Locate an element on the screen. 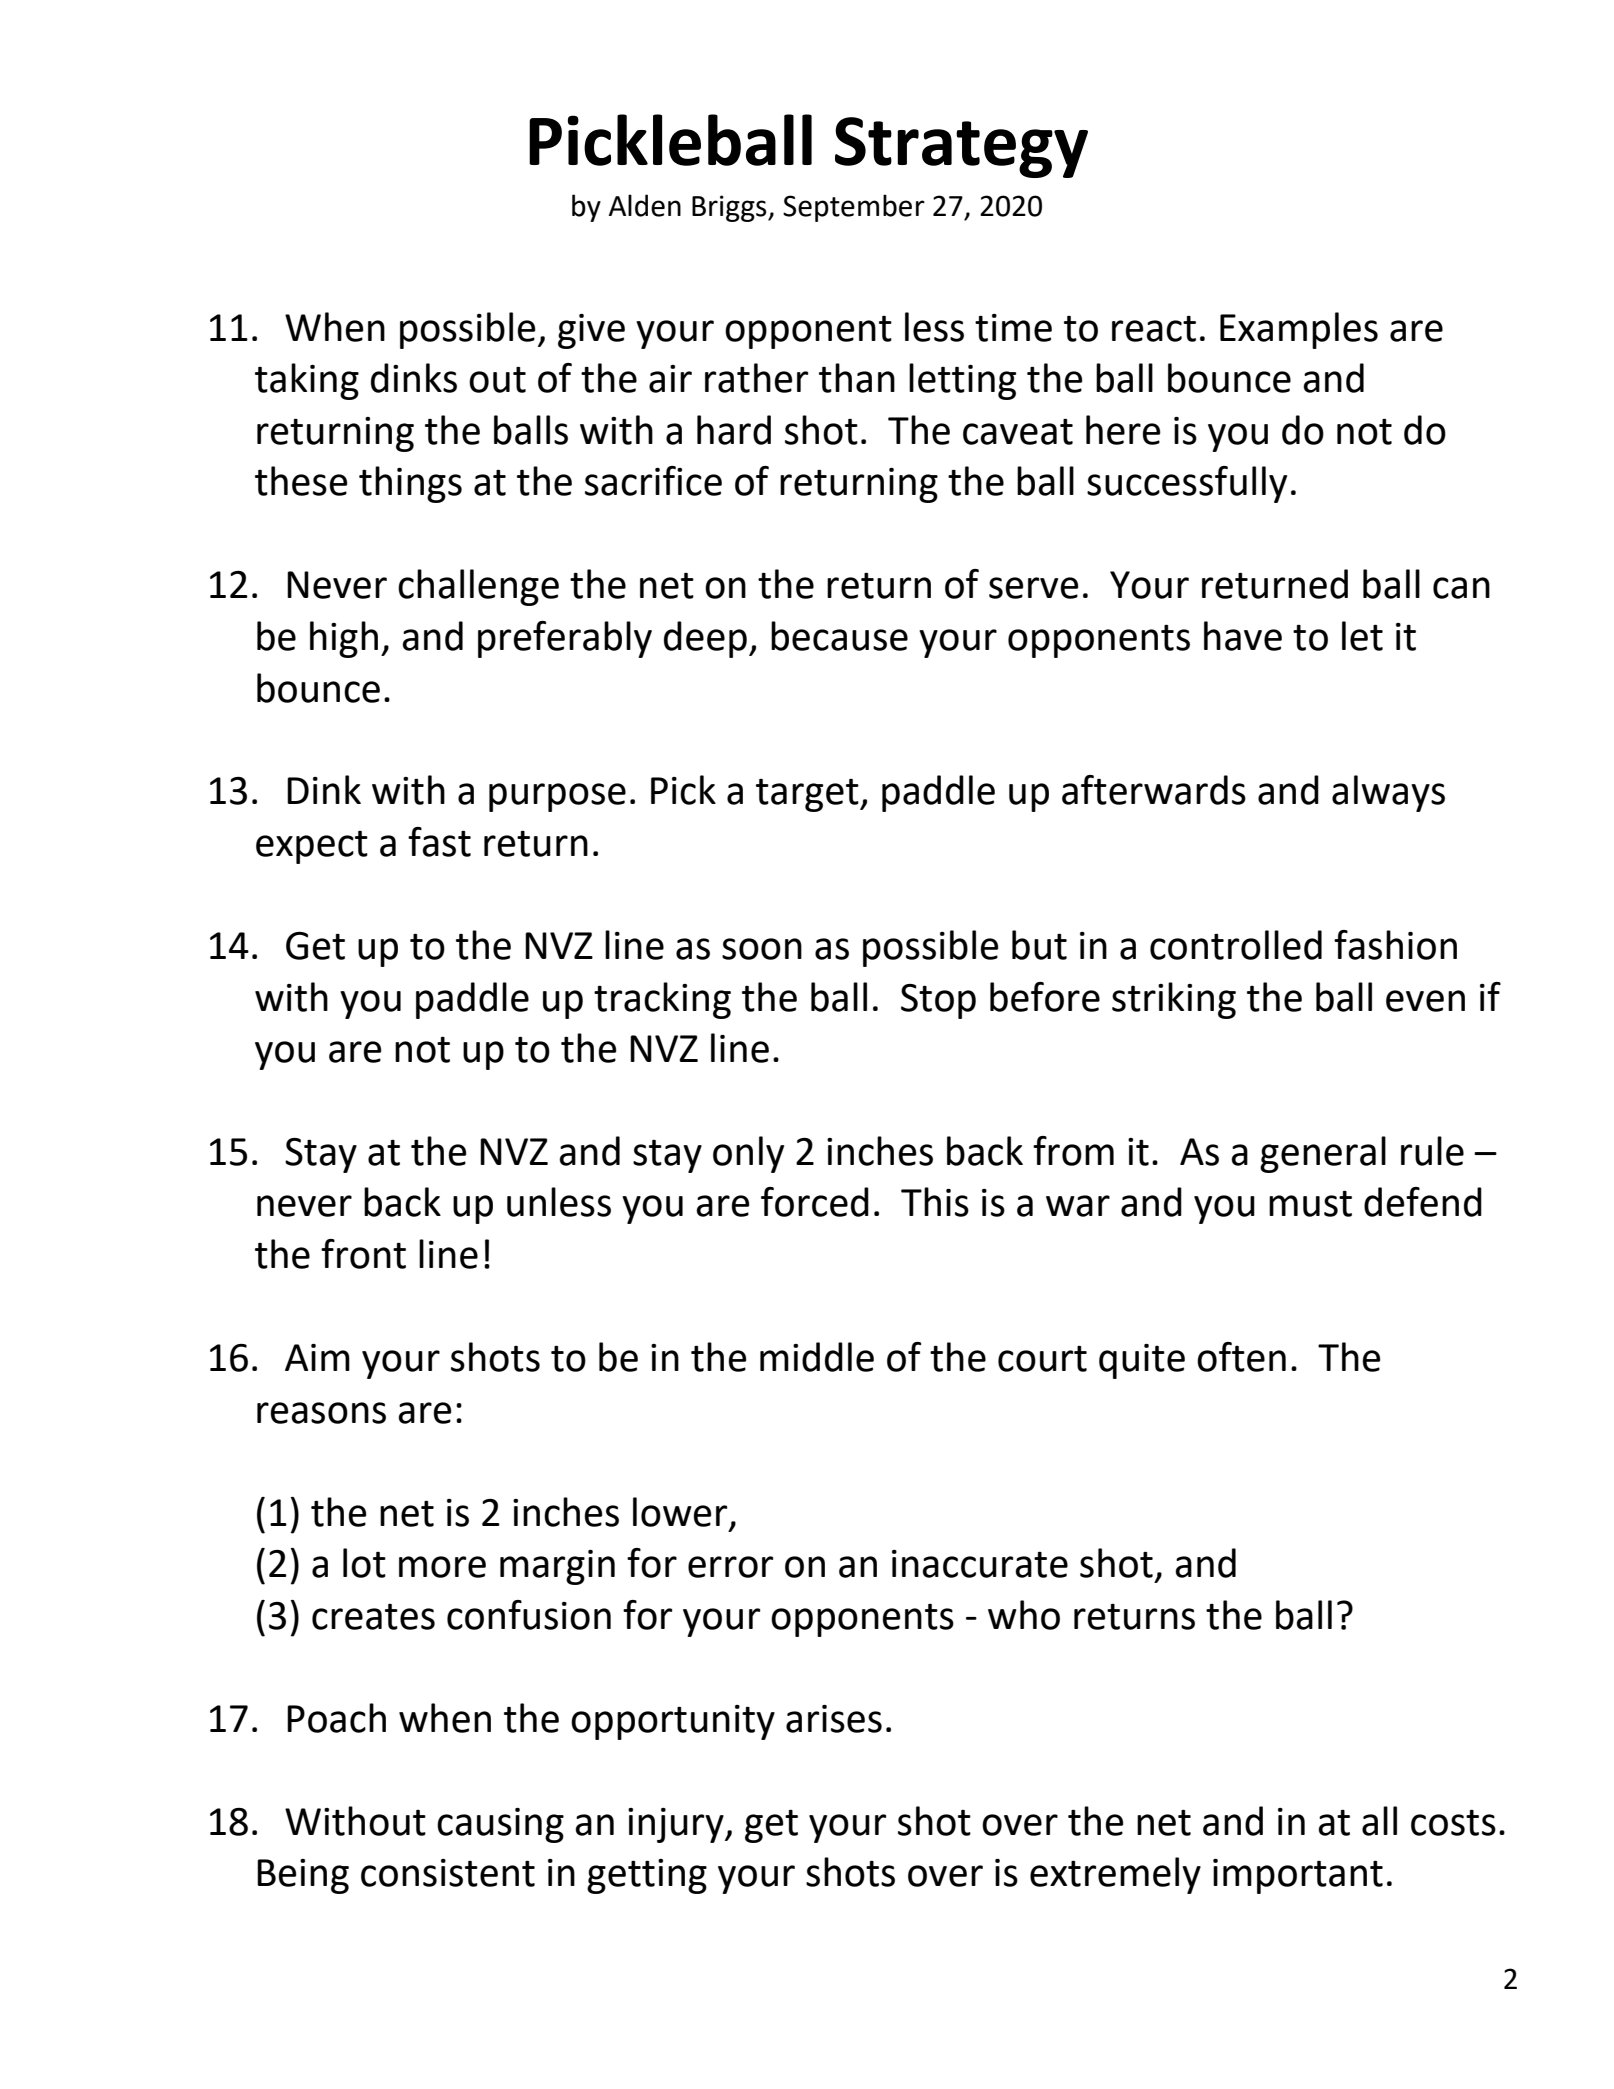 This screenshot has height=2089, width=1614. challenge is located at coordinates (478, 587).
